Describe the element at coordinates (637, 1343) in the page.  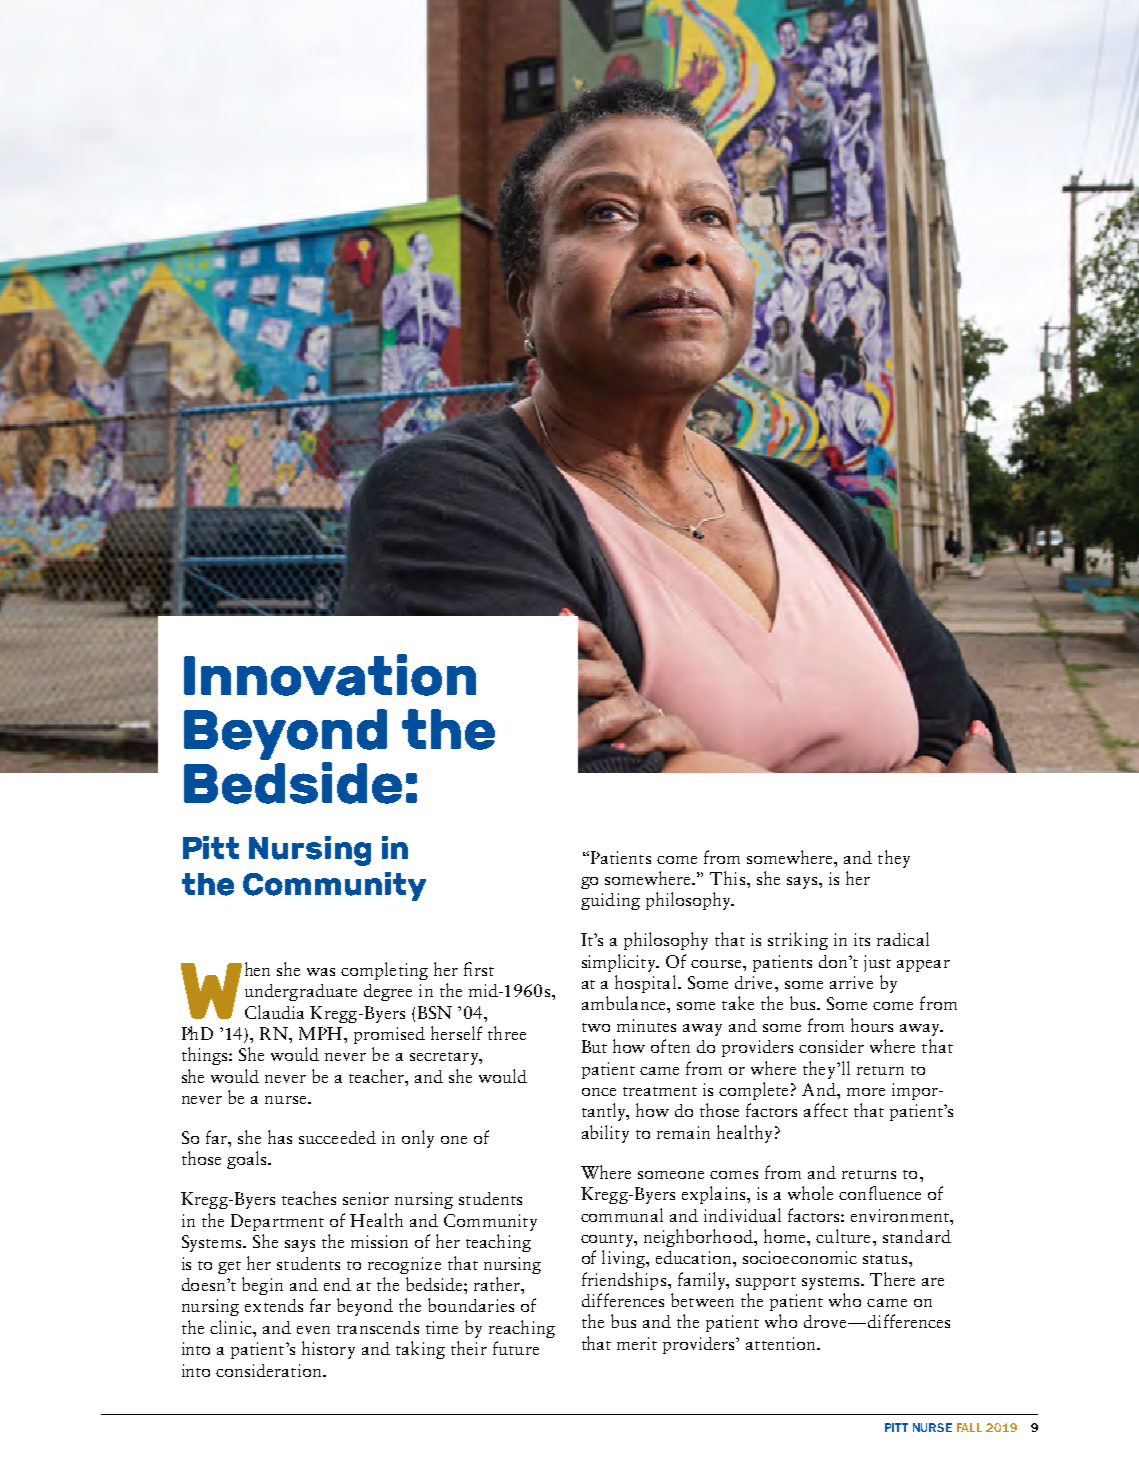
I see `merit` at that location.
